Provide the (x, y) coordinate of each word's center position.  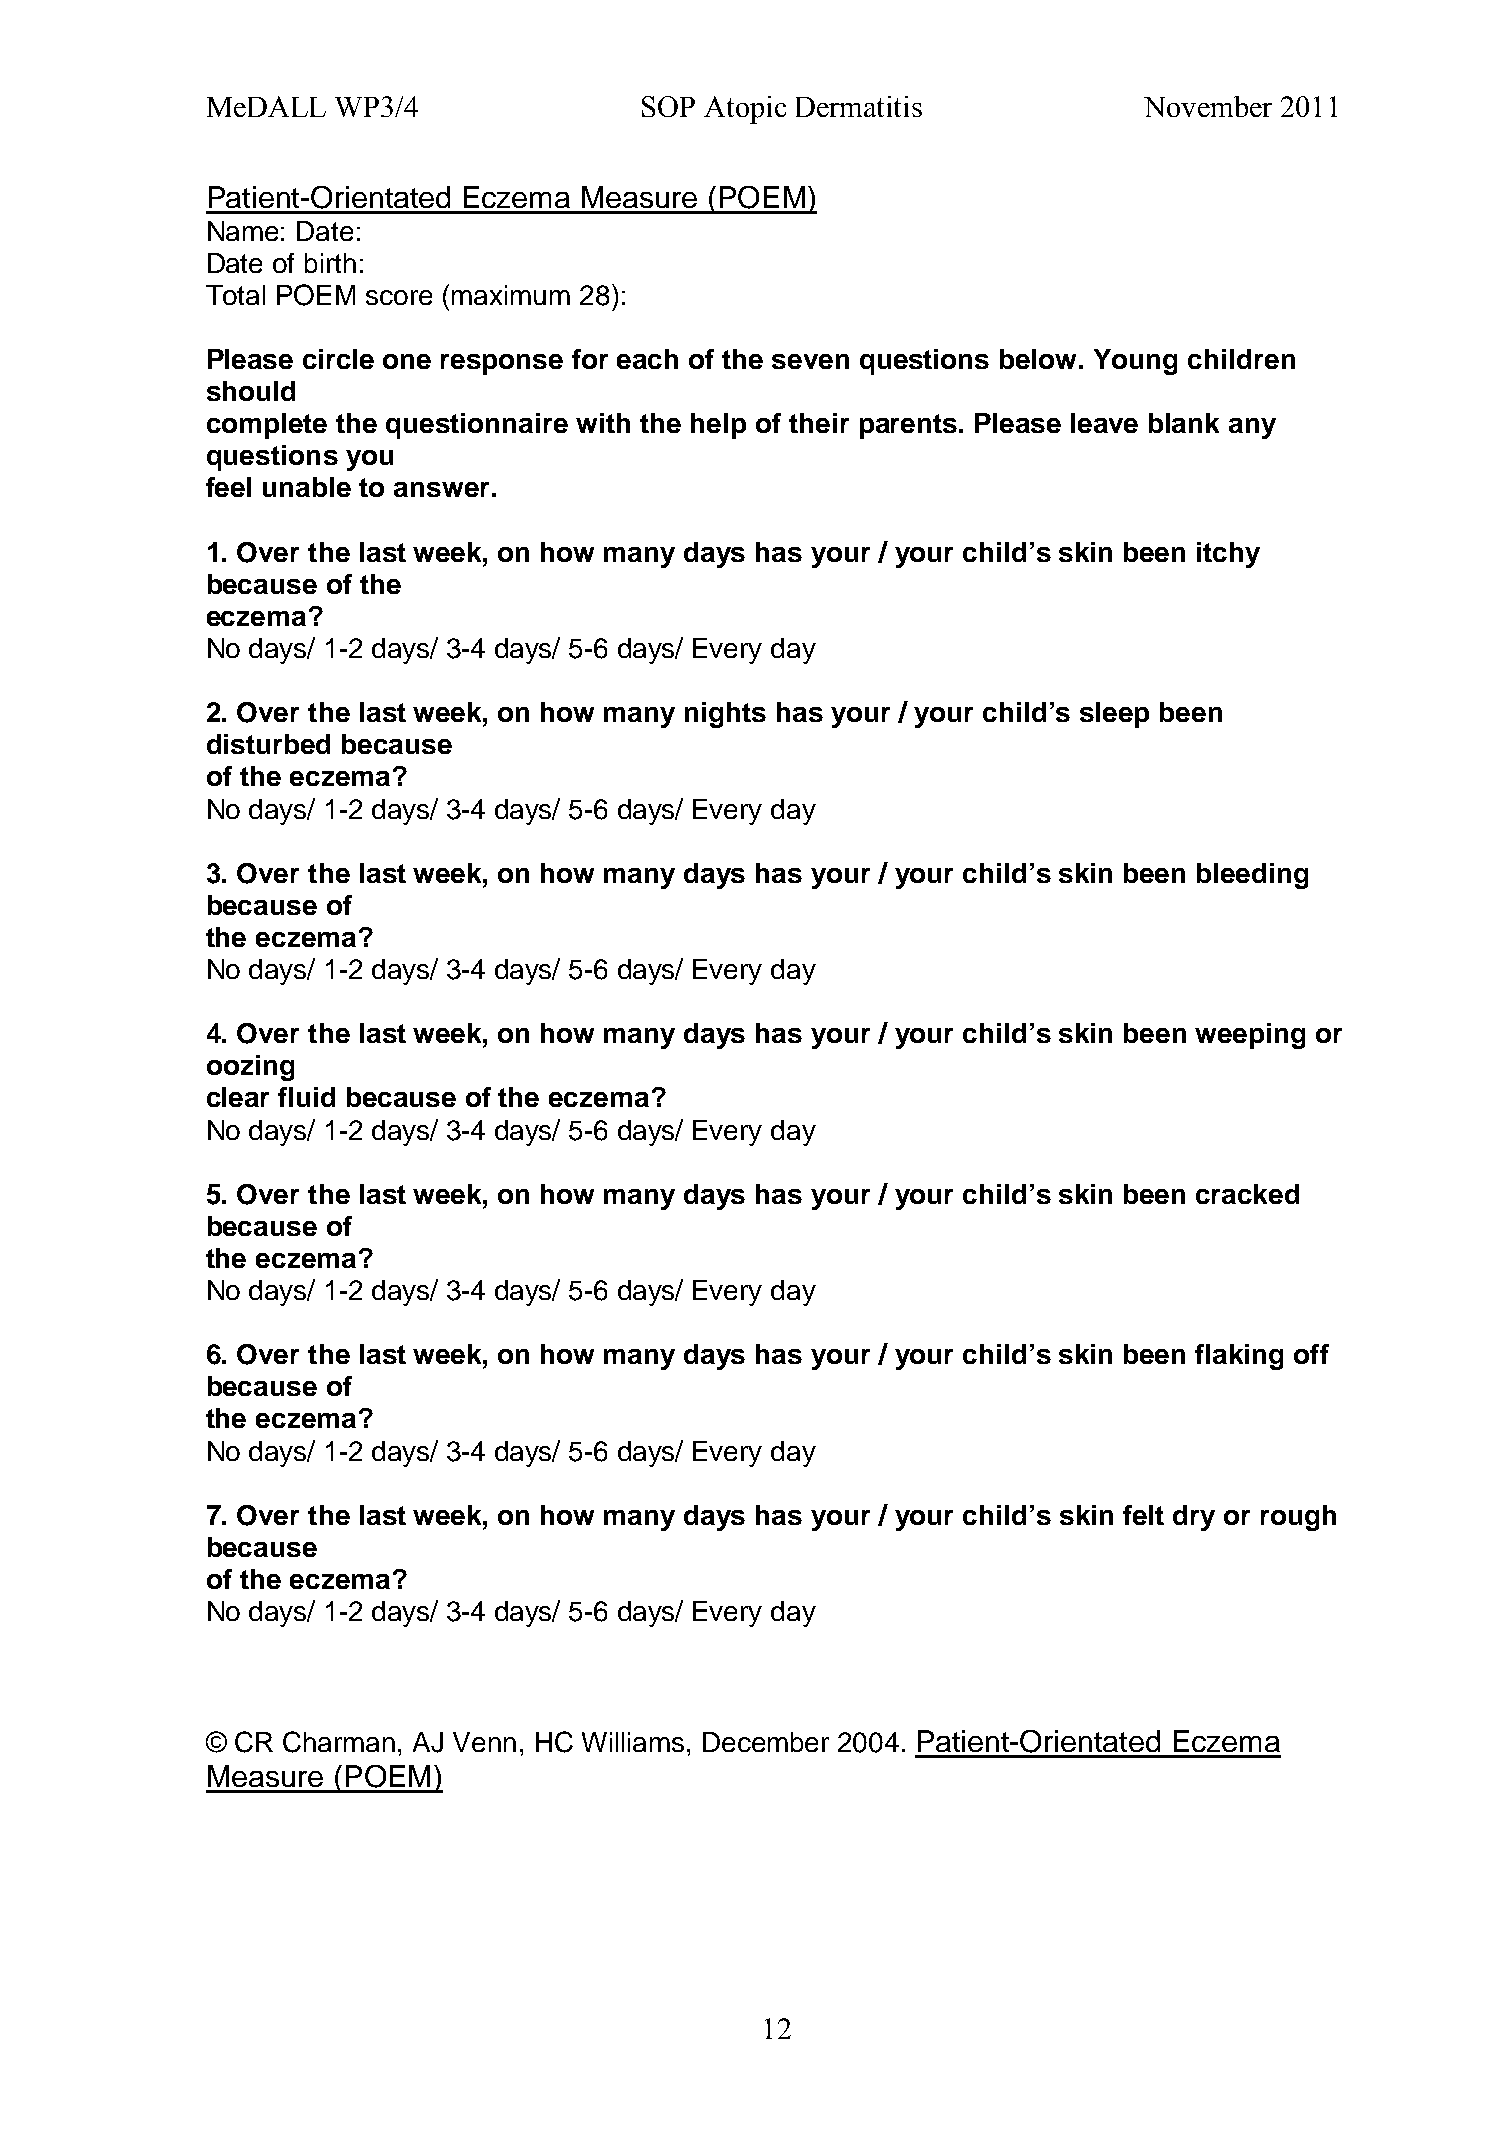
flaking (1239, 1357)
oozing (250, 1068)
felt (1143, 1515)
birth (330, 263)
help (718, 426)
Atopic (745, 110)
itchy (1228, 555)
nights (725, 715)
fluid (306, 1097)
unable (307, 487)
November (1208, 106)
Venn (484, 1742)
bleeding (1252, 876)
